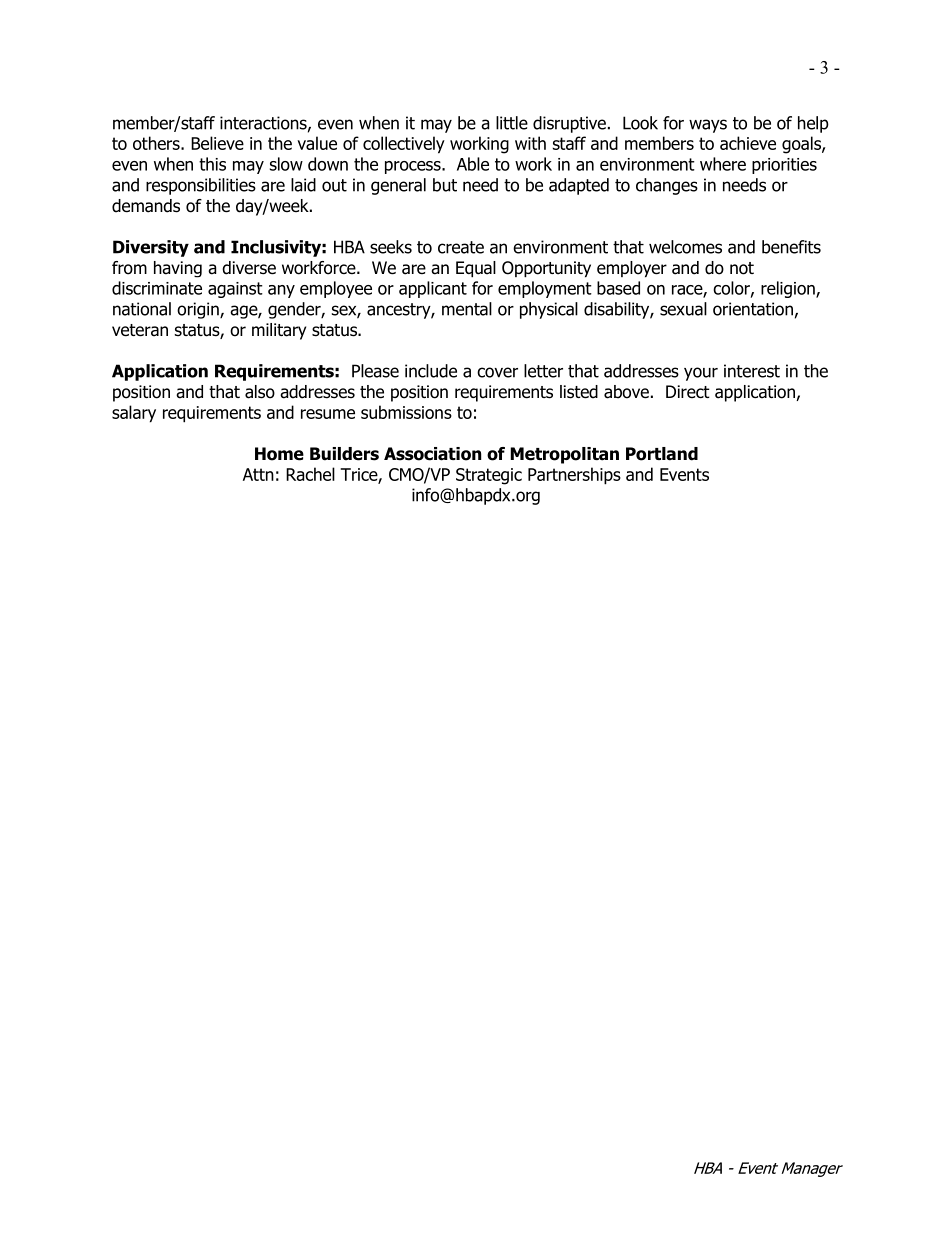 The image size is (952, 1233). I want to click on Attn, so click(258, 474).
